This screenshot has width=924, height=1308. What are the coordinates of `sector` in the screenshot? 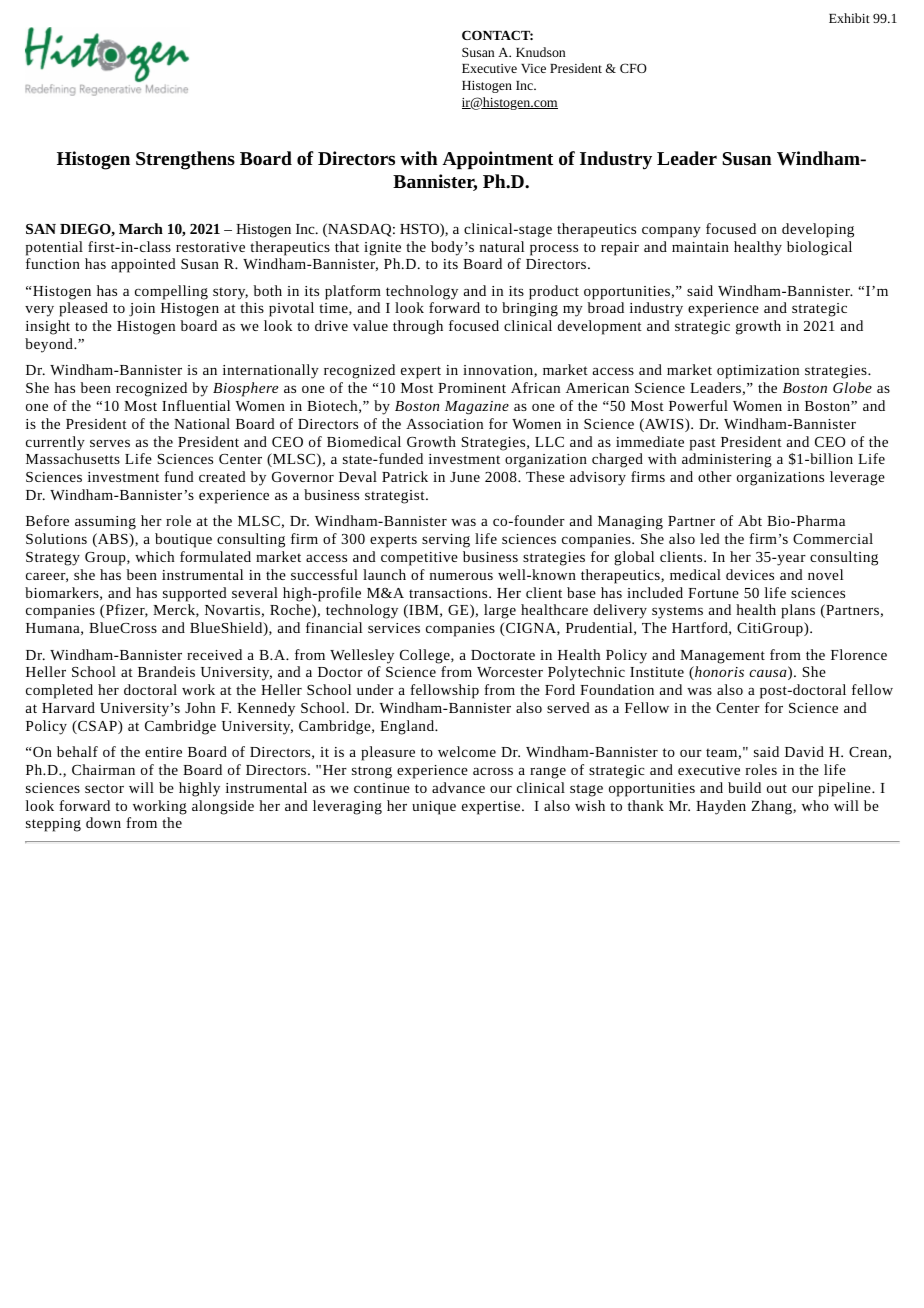 It's located at (104, 788).
